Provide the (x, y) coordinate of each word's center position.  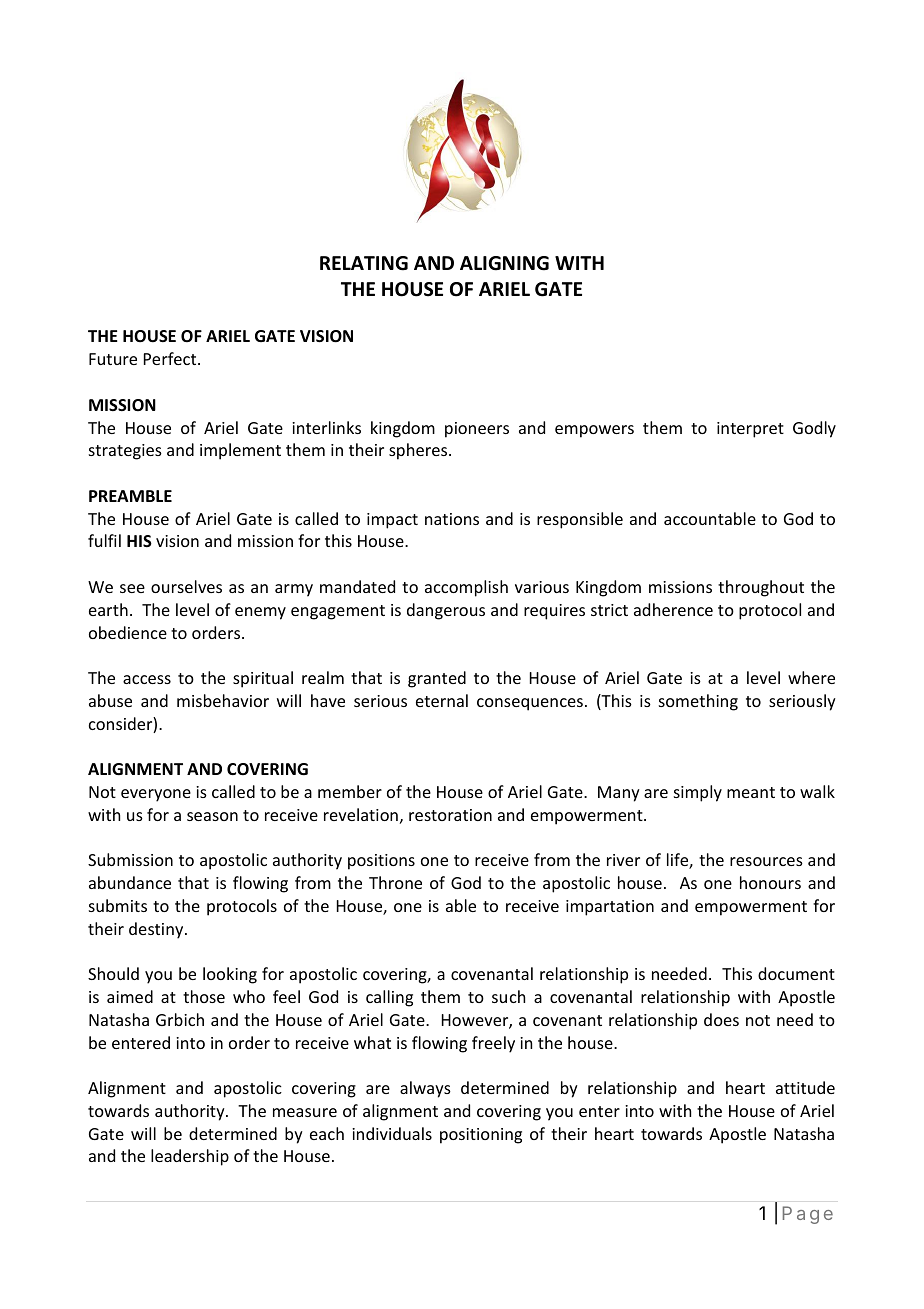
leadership (190, 1157)
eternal (442, 700)
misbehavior (223, 700)
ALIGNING (504, 263)
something (698, 702)
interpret (750, 430)
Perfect (171, 358)
